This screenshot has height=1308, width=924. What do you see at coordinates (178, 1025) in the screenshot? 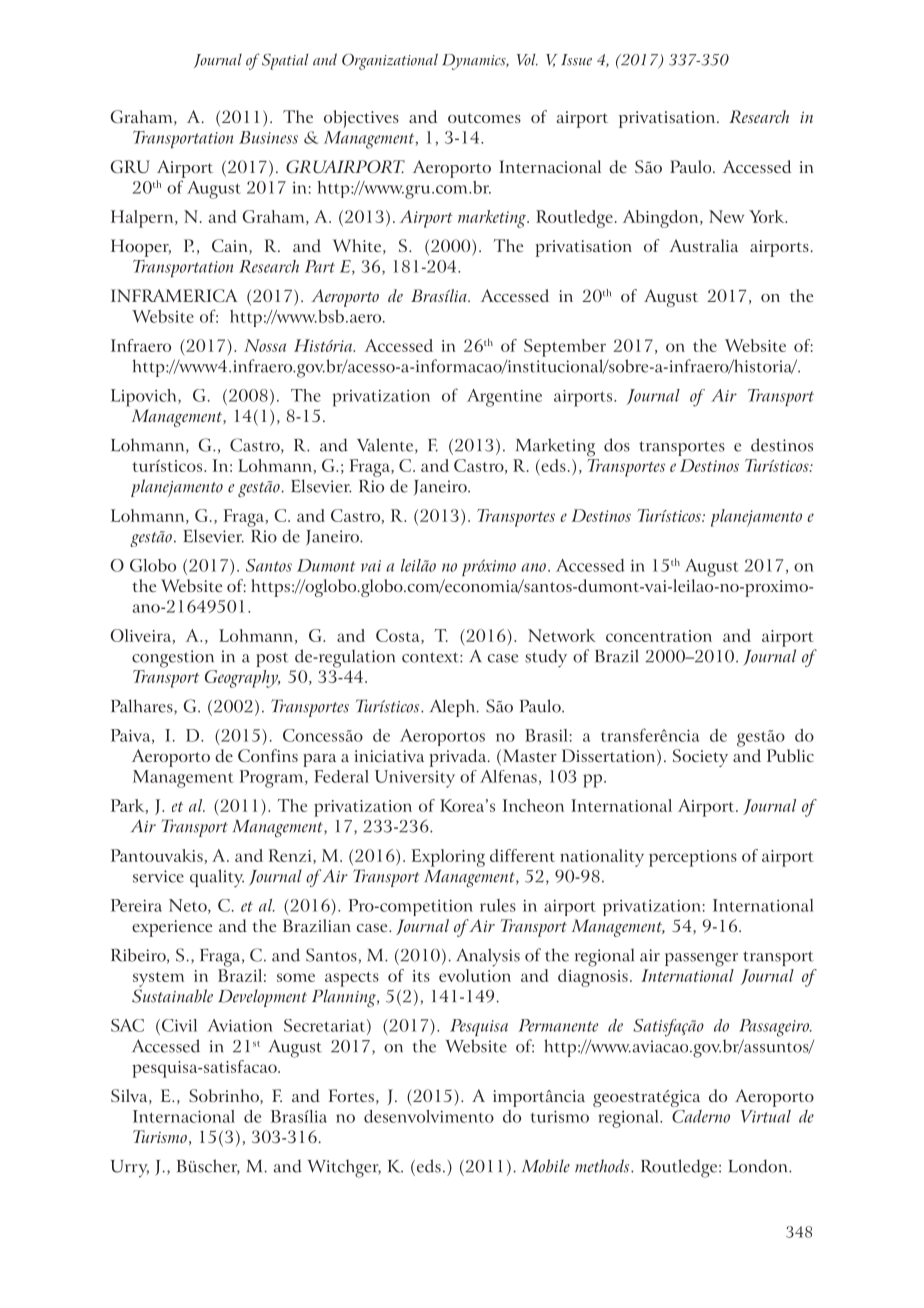
I see `Civil` at bounding box center [178, 1025].
